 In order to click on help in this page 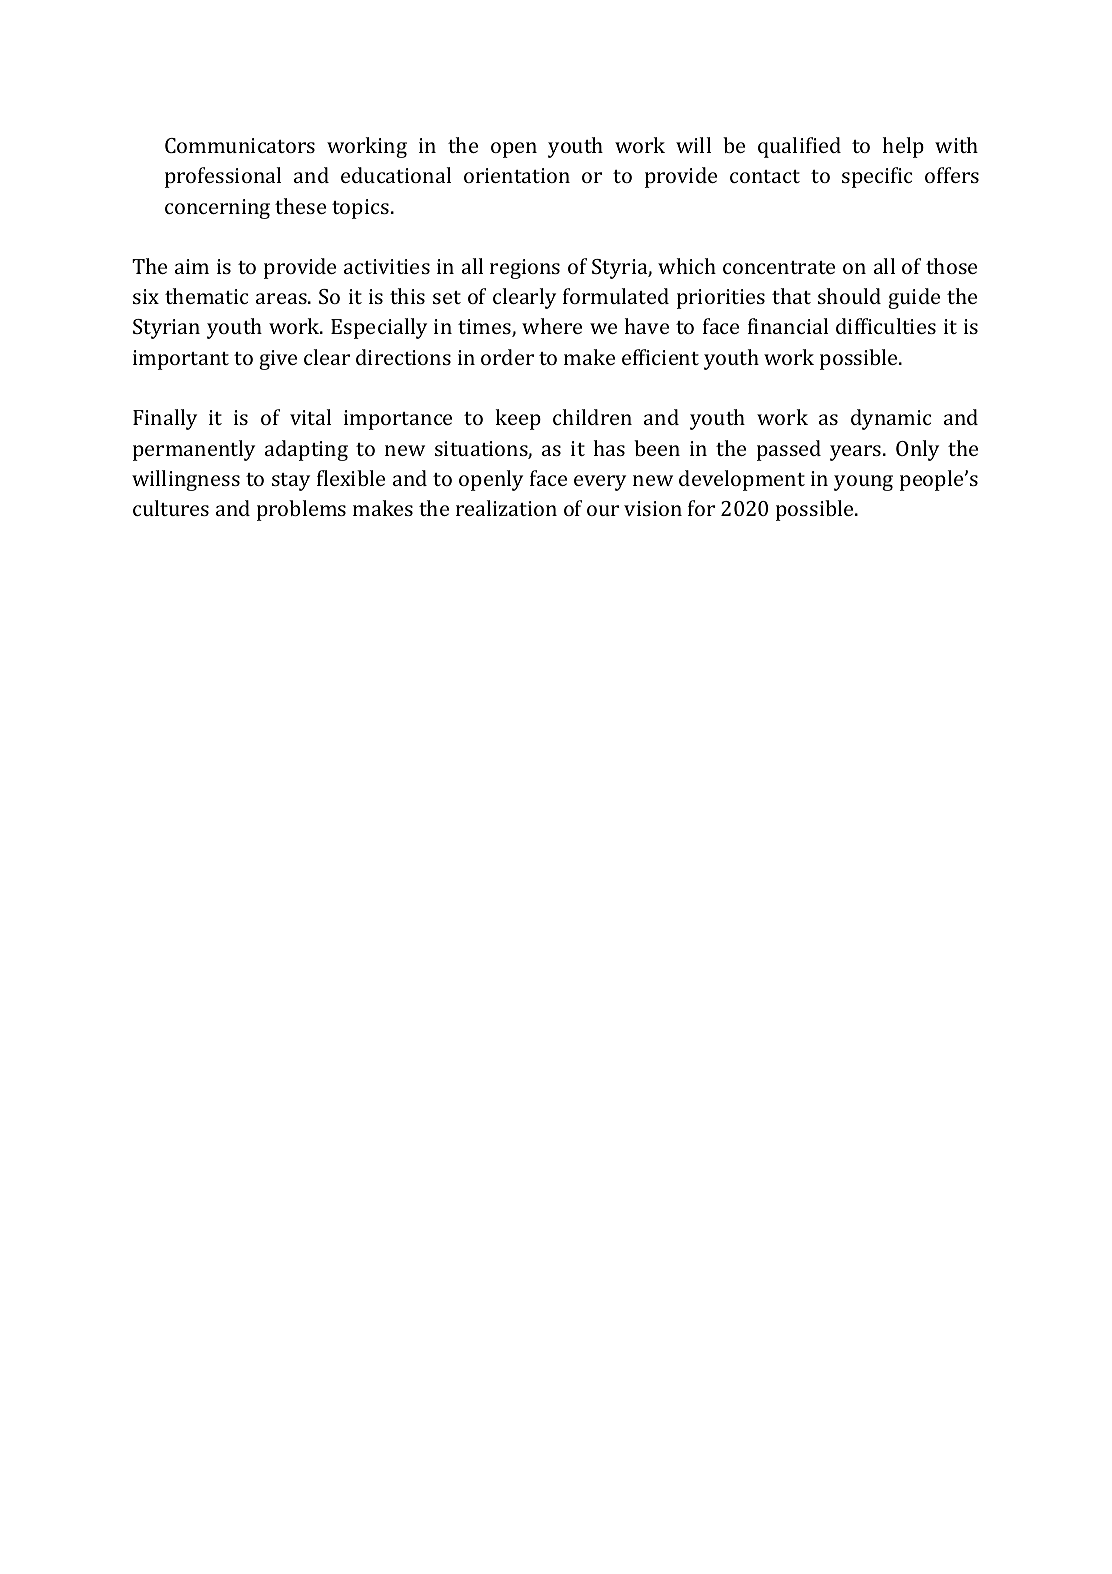, I will do `click(903, 147)`.
